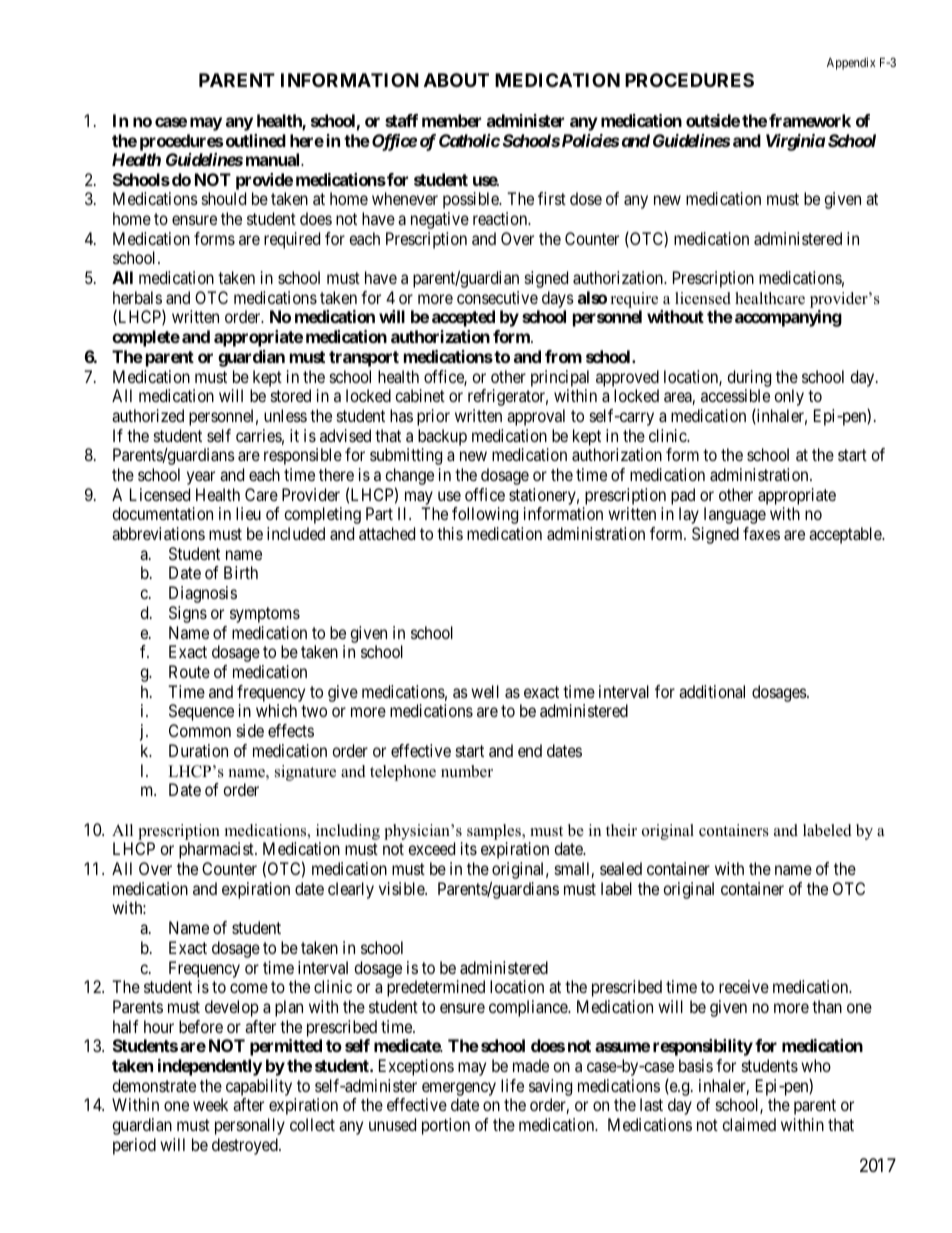 The width and height of the screenshot is (952, 1233). Describe the element at coordinates (810, 120) in the screenshot. I see `framework` at that location.
